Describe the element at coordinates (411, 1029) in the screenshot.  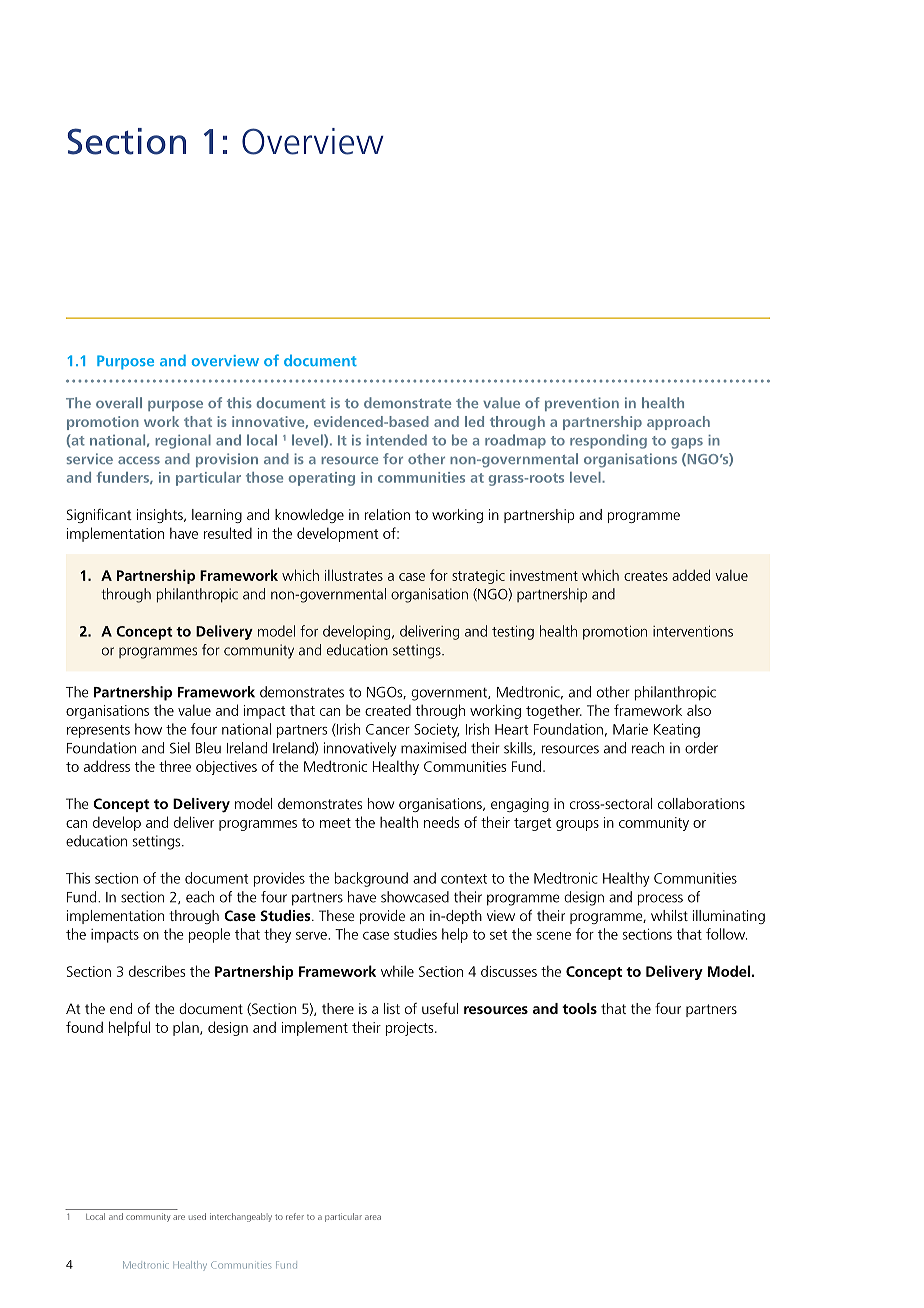
I see `projects` at that location.
